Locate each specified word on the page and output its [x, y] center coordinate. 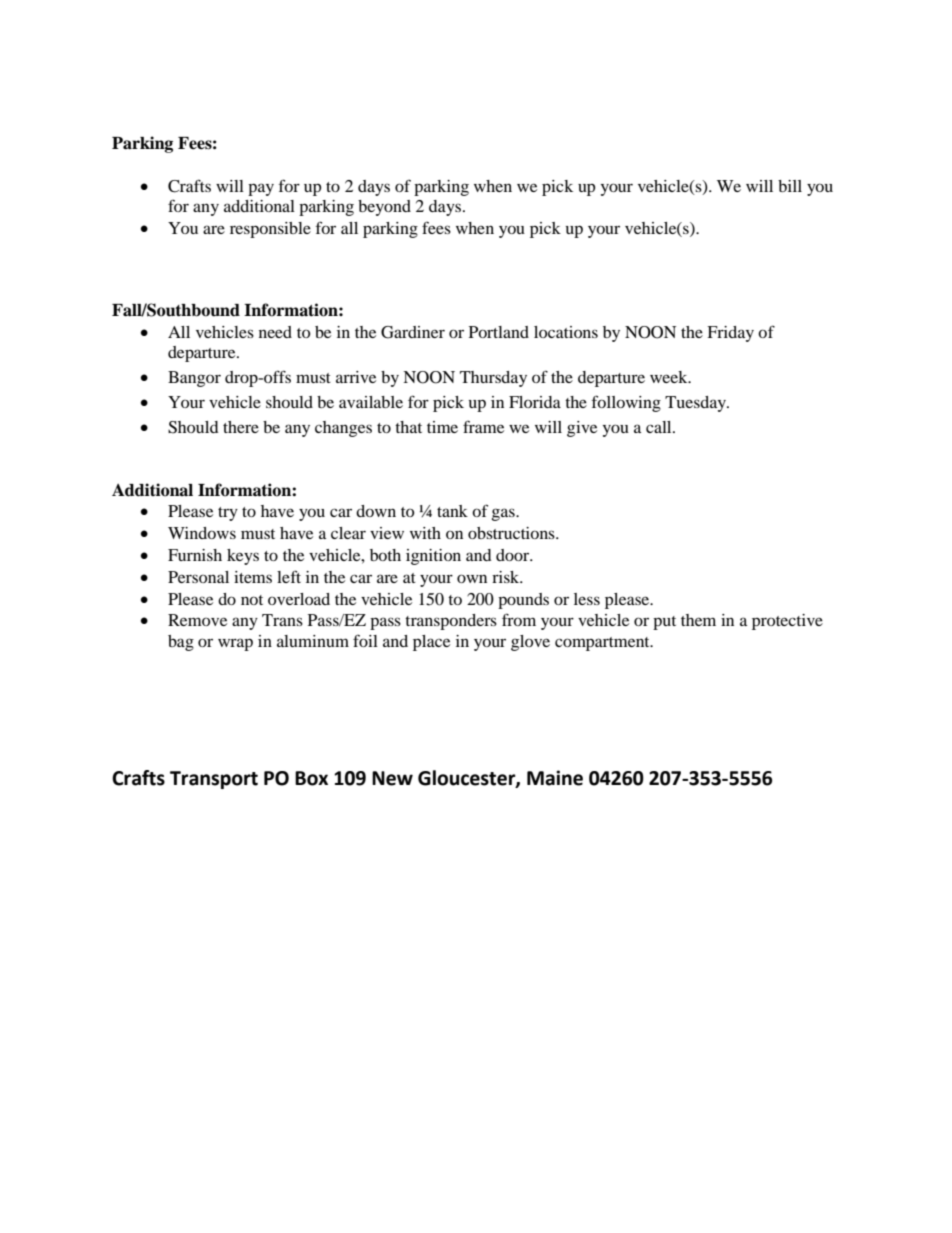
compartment [603, 644]
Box [311, 778]
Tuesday [696, 404]
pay [261, 189]
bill [790, 186]
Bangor [194, 379]
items [253, 577]
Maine [555, 778]
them [698, 620]
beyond [384, 208]
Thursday [493, 379]
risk [507, 577]
